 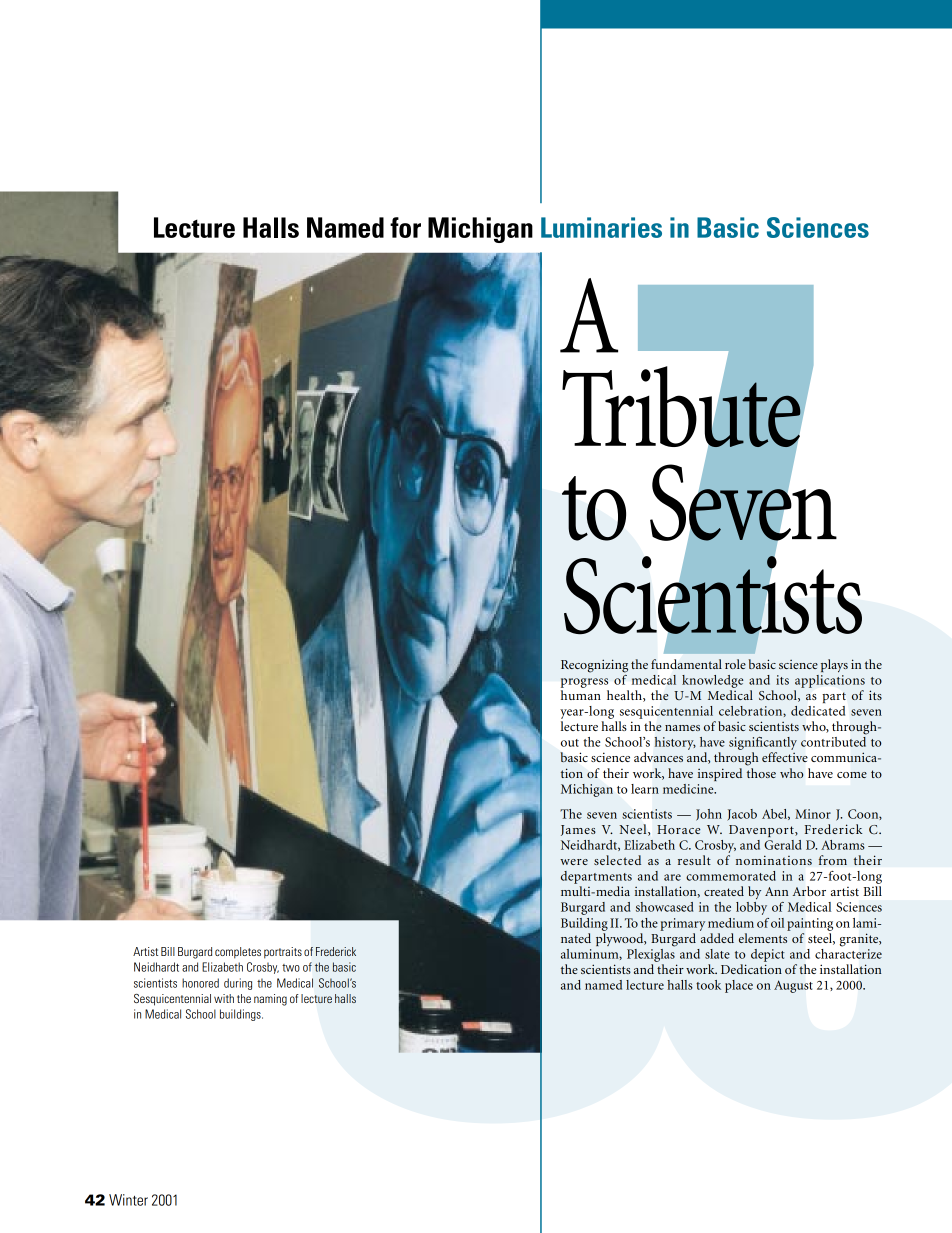 I want to click on progress, so click(x=584, y=683).
